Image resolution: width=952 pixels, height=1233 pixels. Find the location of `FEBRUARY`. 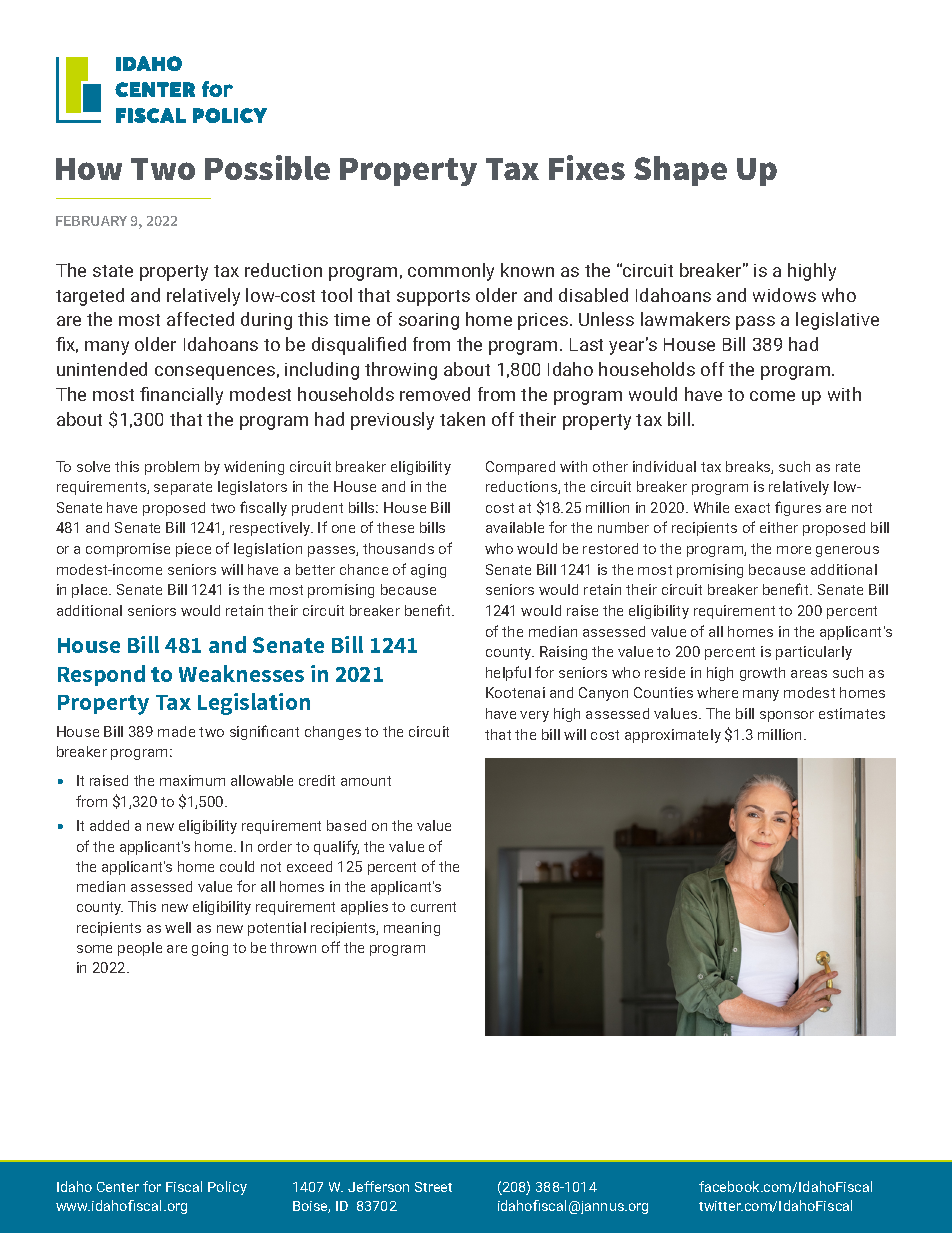

FEBRUARY is located at coordinates (91, 221).
